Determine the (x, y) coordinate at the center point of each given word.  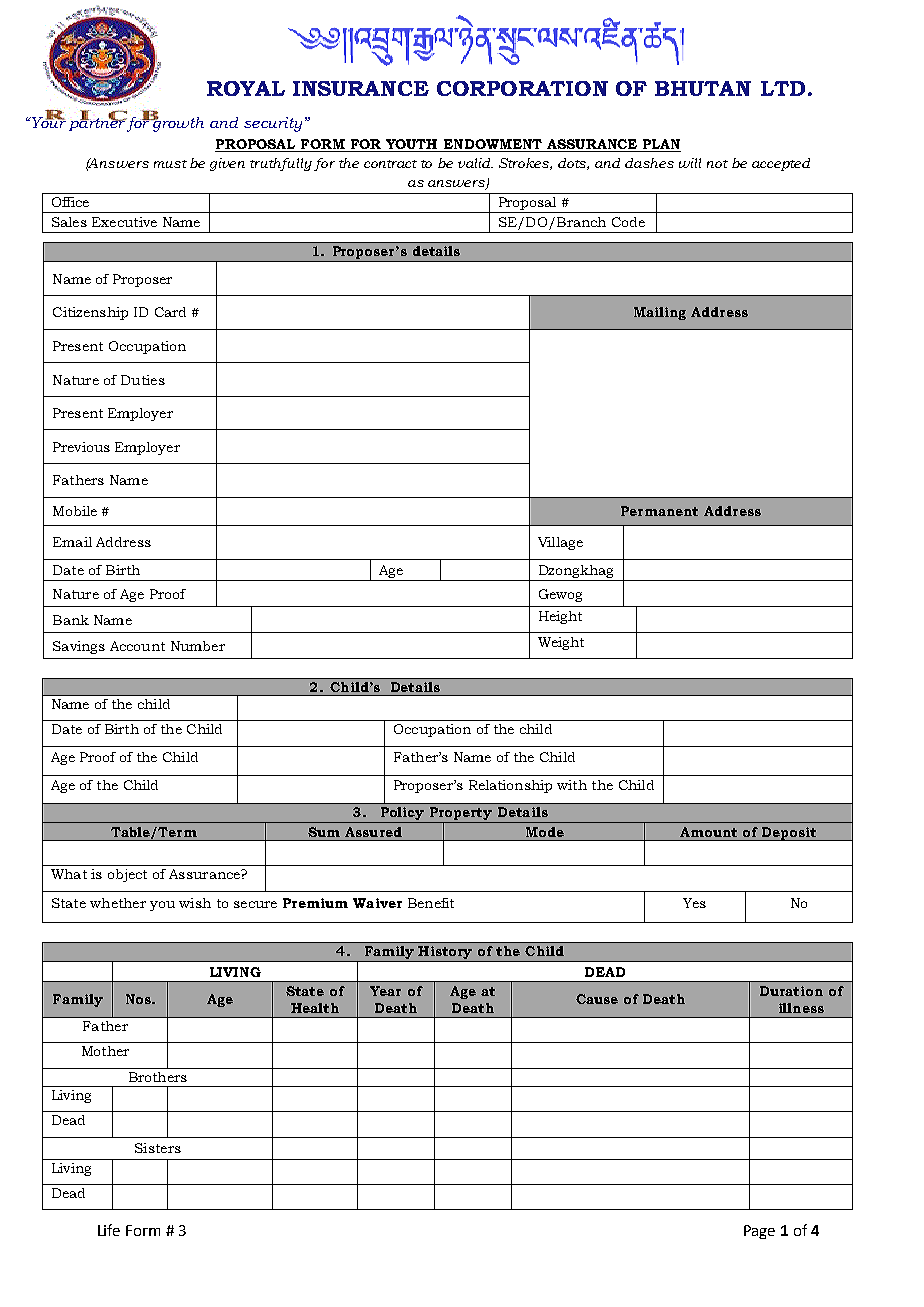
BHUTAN (703, 88)
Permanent (659, 511)
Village (560, 543)
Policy (402, 815)
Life (109, 1230)
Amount (708, 832)
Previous (81, 447)
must (170, 164)
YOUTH (412, 145)
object (127, 875)
